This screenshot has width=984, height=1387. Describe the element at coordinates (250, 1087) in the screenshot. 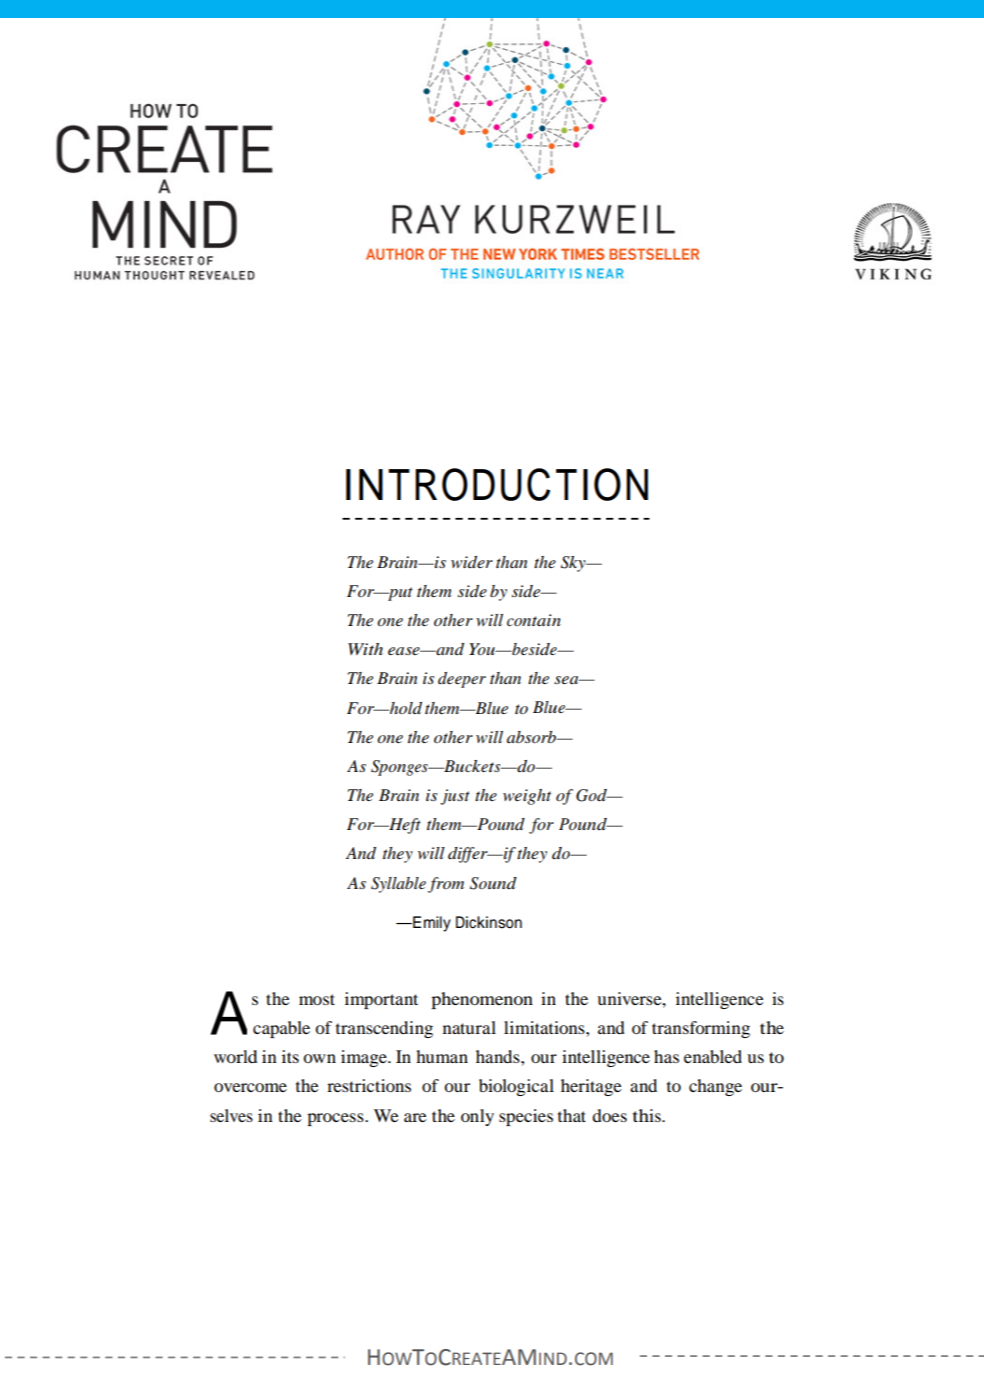

I see `overcome` at that location.
